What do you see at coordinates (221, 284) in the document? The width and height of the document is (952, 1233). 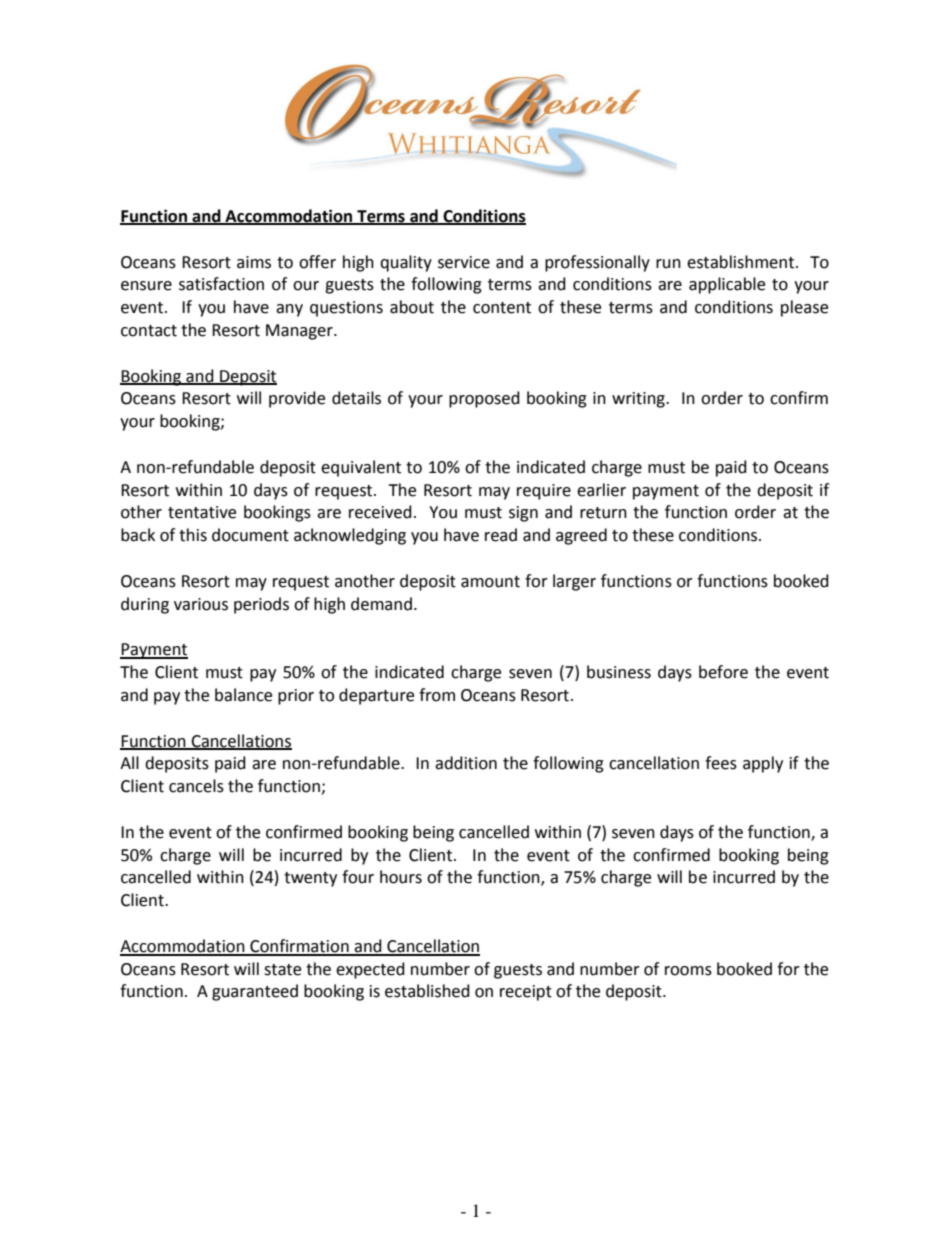 I see `satisfaction` at bounding box center [221, 284].
